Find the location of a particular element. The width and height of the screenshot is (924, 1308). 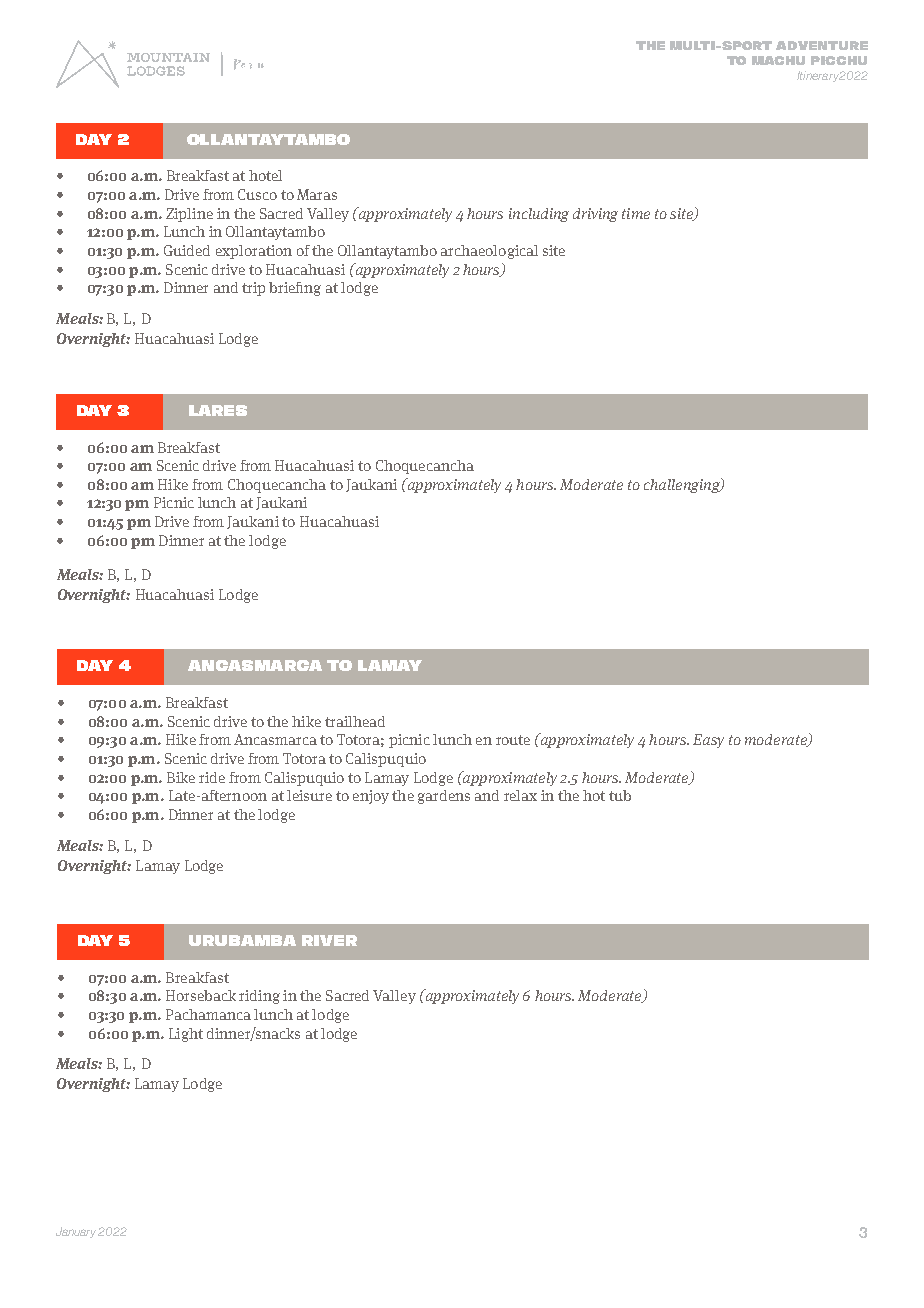

including is located at coordinates (539, 215).
